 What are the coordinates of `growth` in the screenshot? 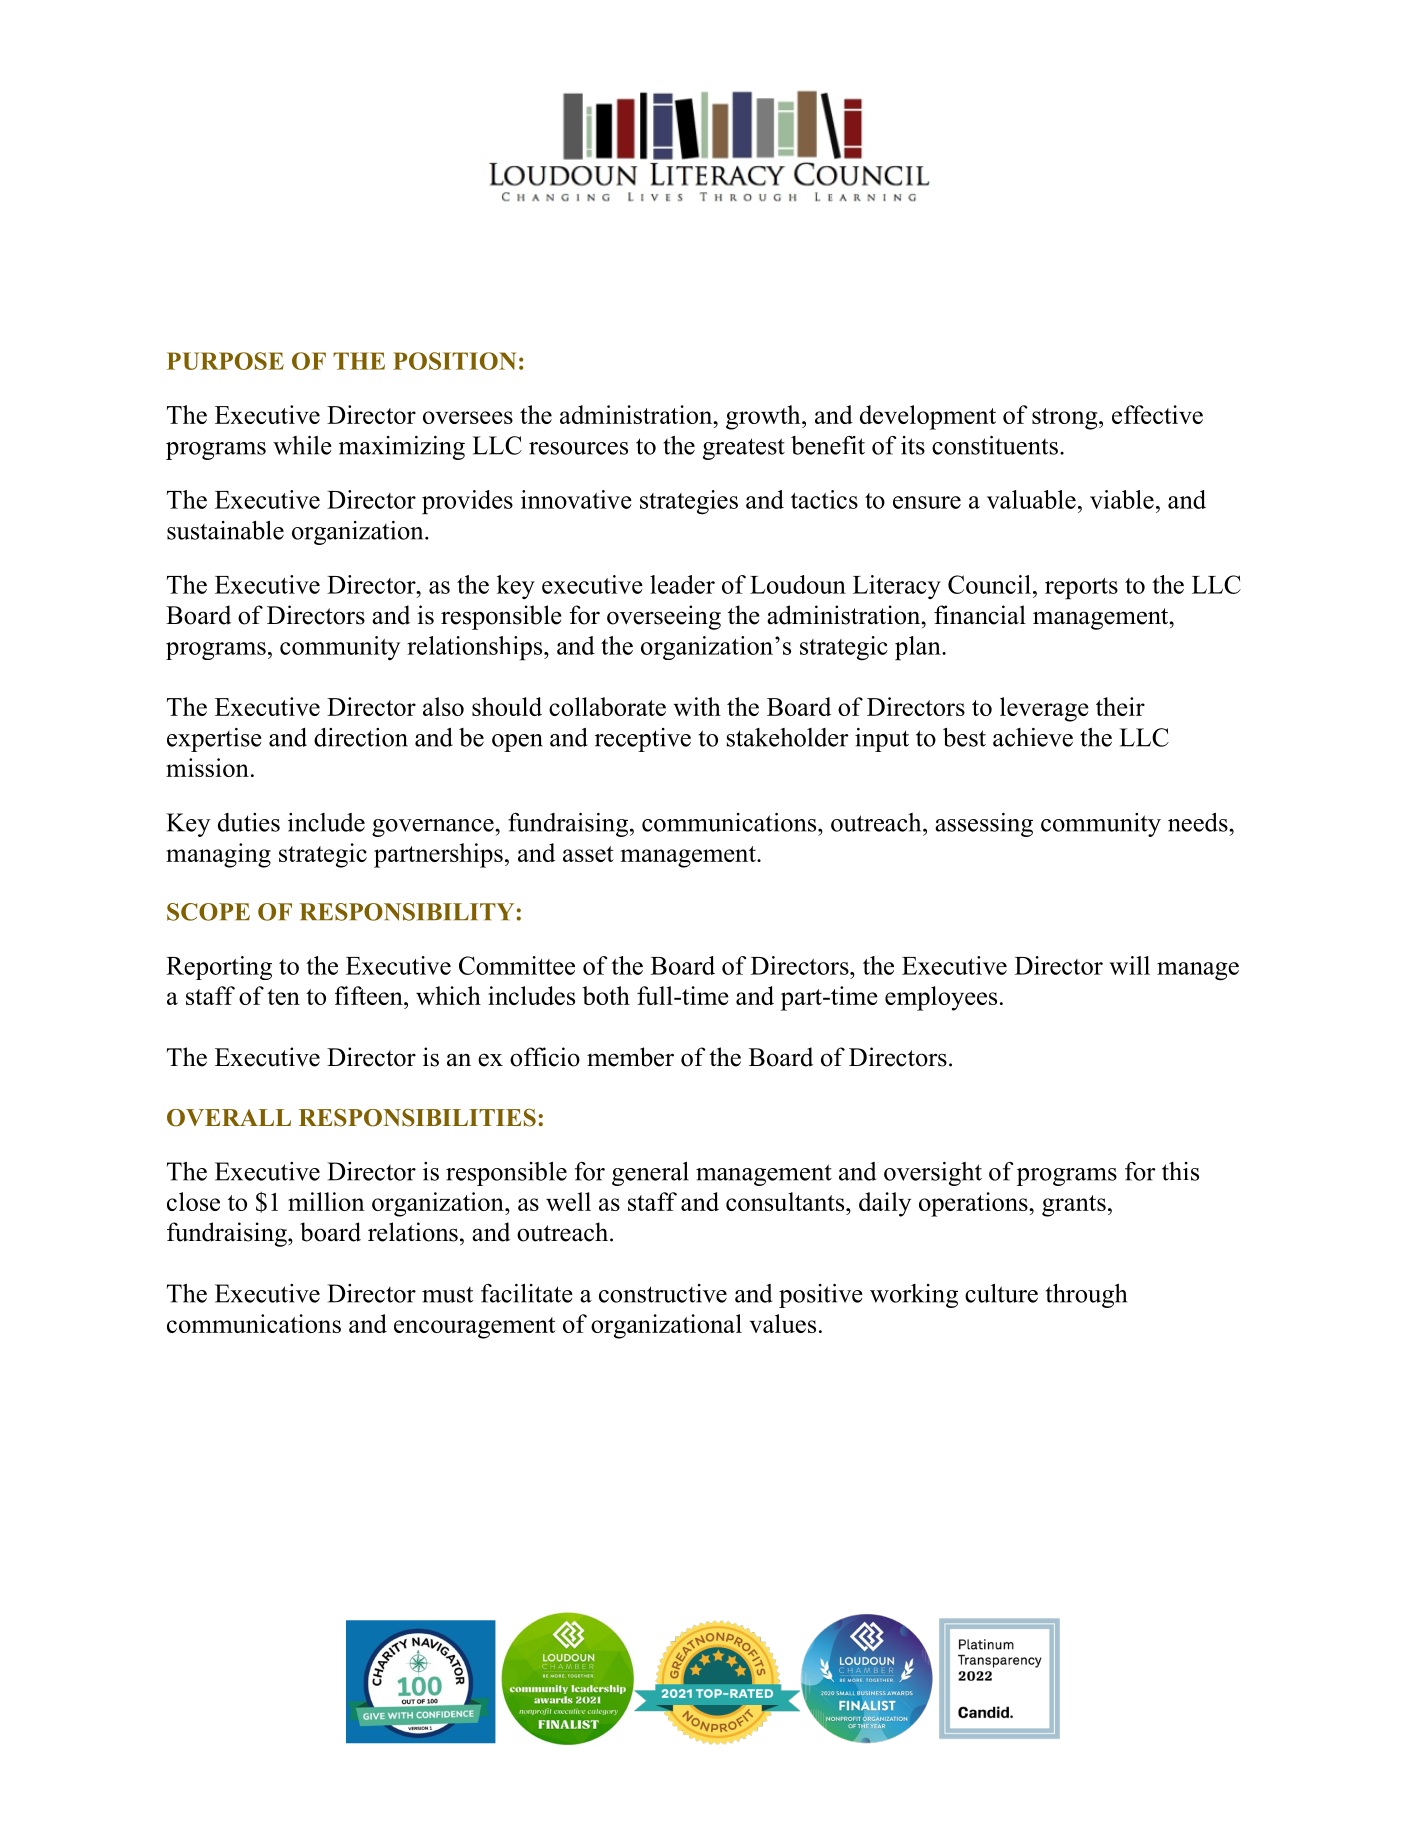 It's located at (764, 417).
